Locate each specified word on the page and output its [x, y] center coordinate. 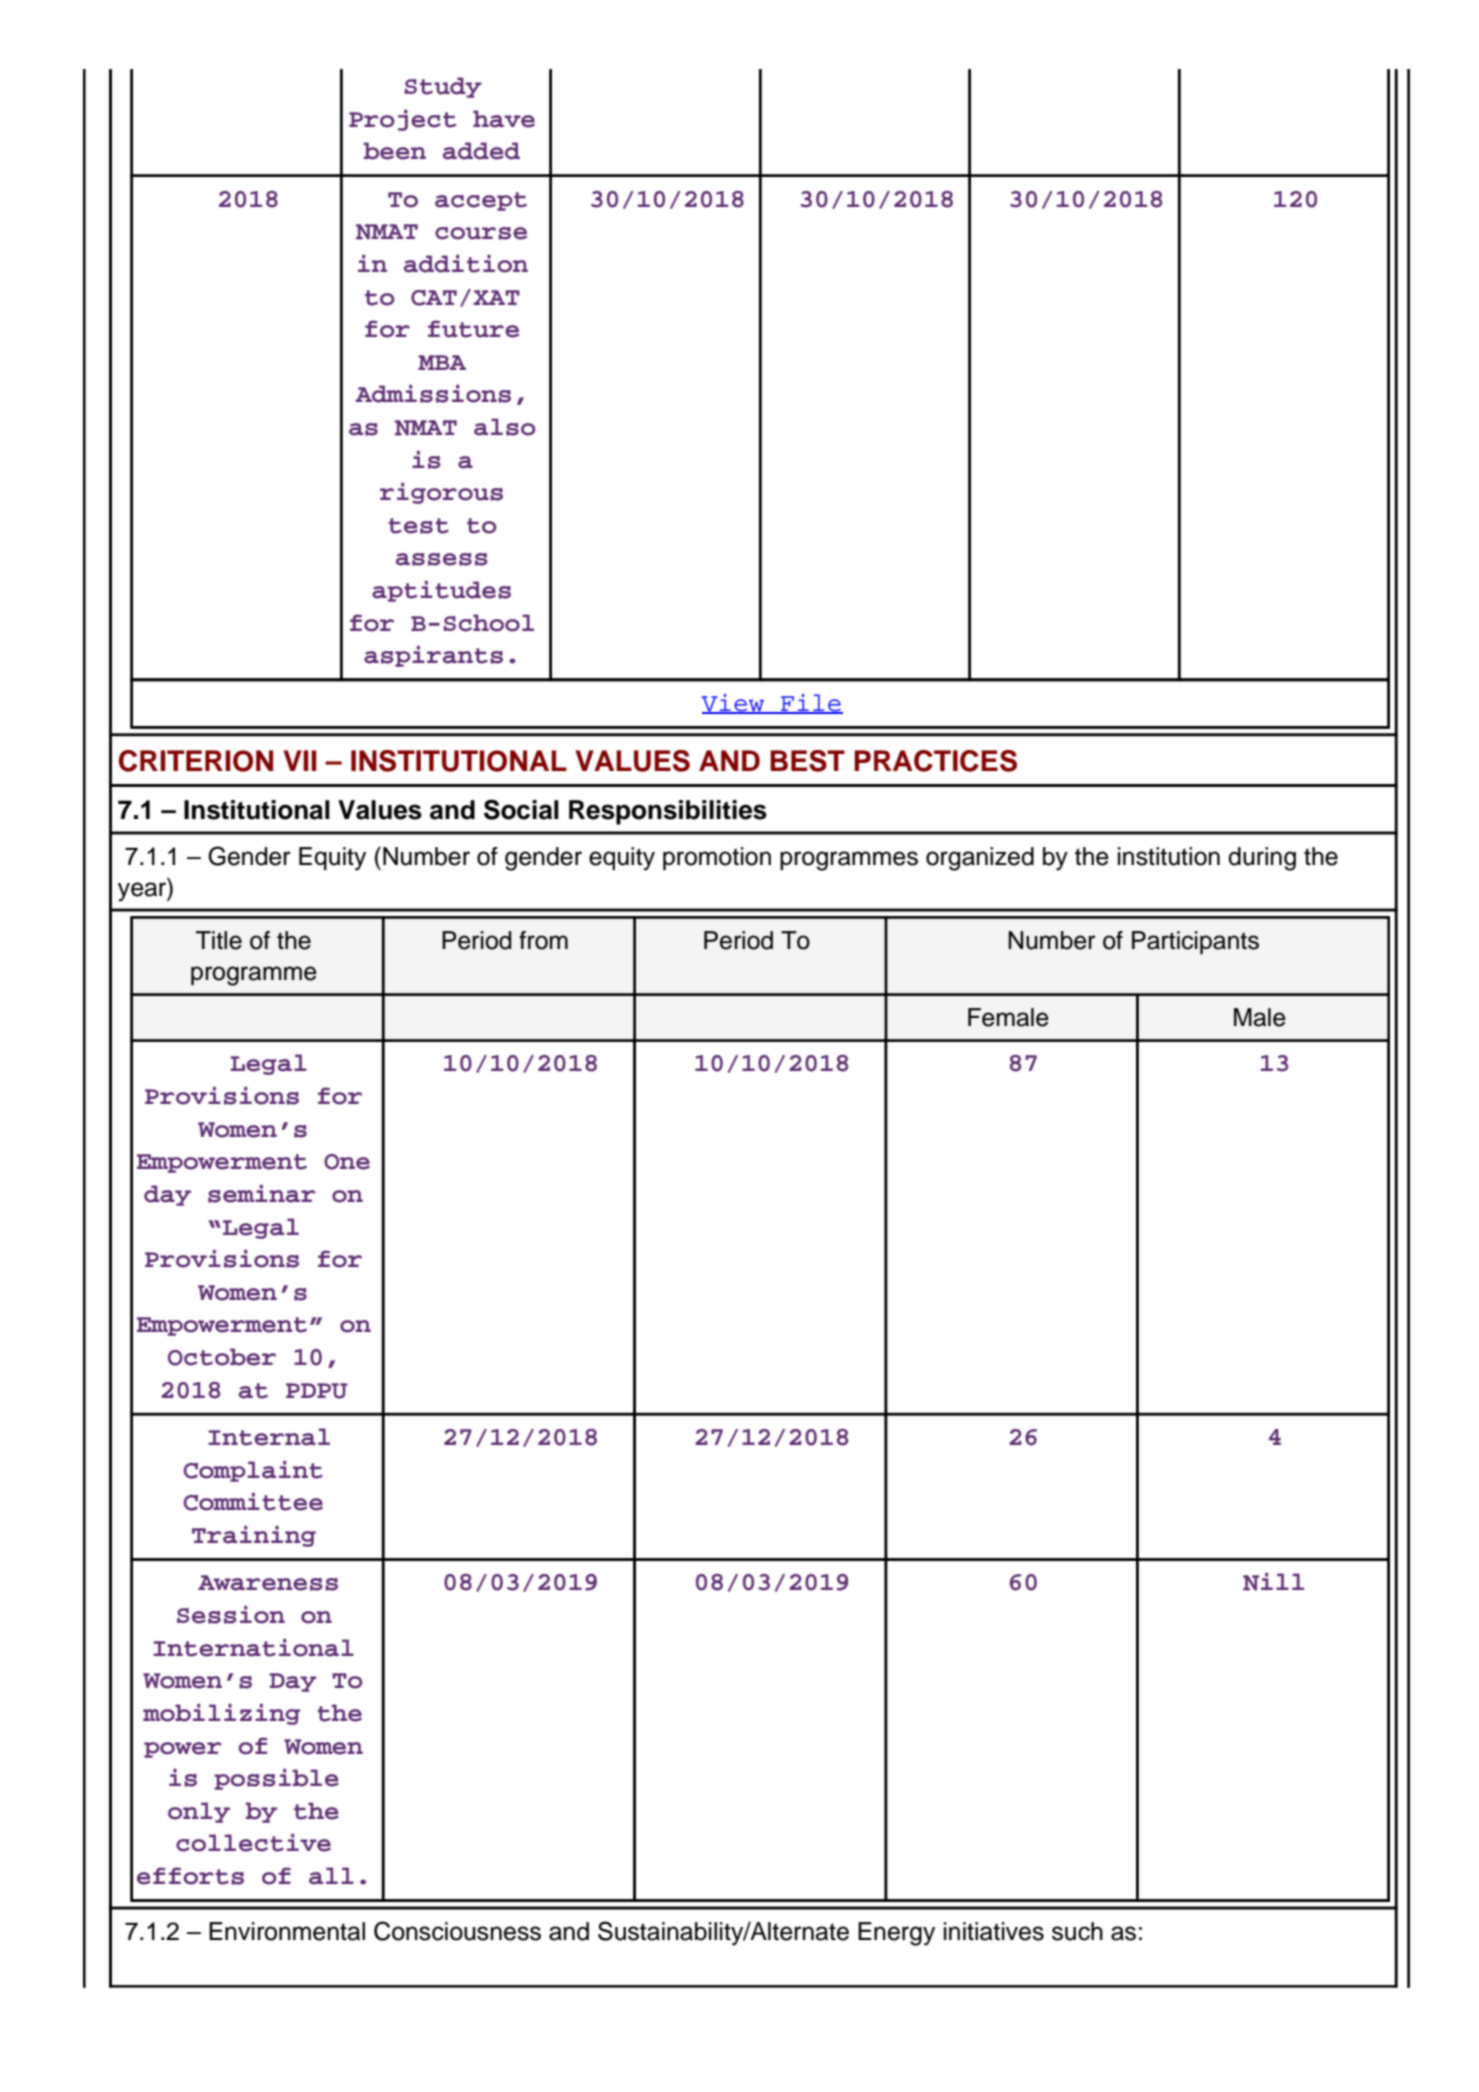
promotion [717, 858]
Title [219, 940]
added [481, 151]
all [331, 1876]
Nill [1273, 1582]
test [419, 526]
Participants [1195, 942]
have [504, 119]
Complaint [253, 1471]
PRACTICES [935, 761]
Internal [269, 1437]
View [733, 704]
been [395, 151]
